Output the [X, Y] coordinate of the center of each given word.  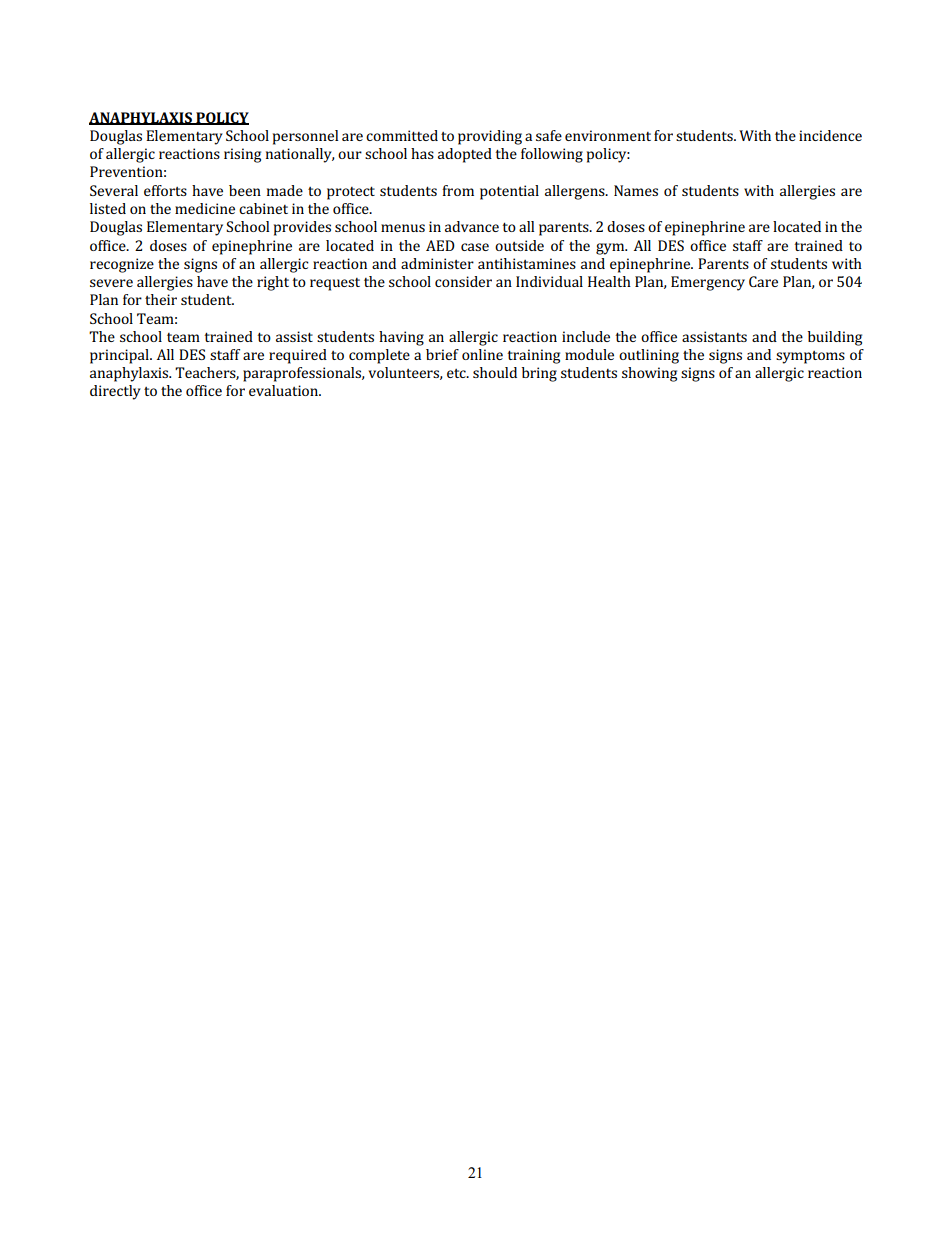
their [161, 299]
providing [490, 137]
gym [611, 249]
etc [457, 373]
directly [115, 392]
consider [463, 281]
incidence [830, 135]
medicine [205, 208]
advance [472, 226]
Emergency [708, 283]
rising [242, 155]
